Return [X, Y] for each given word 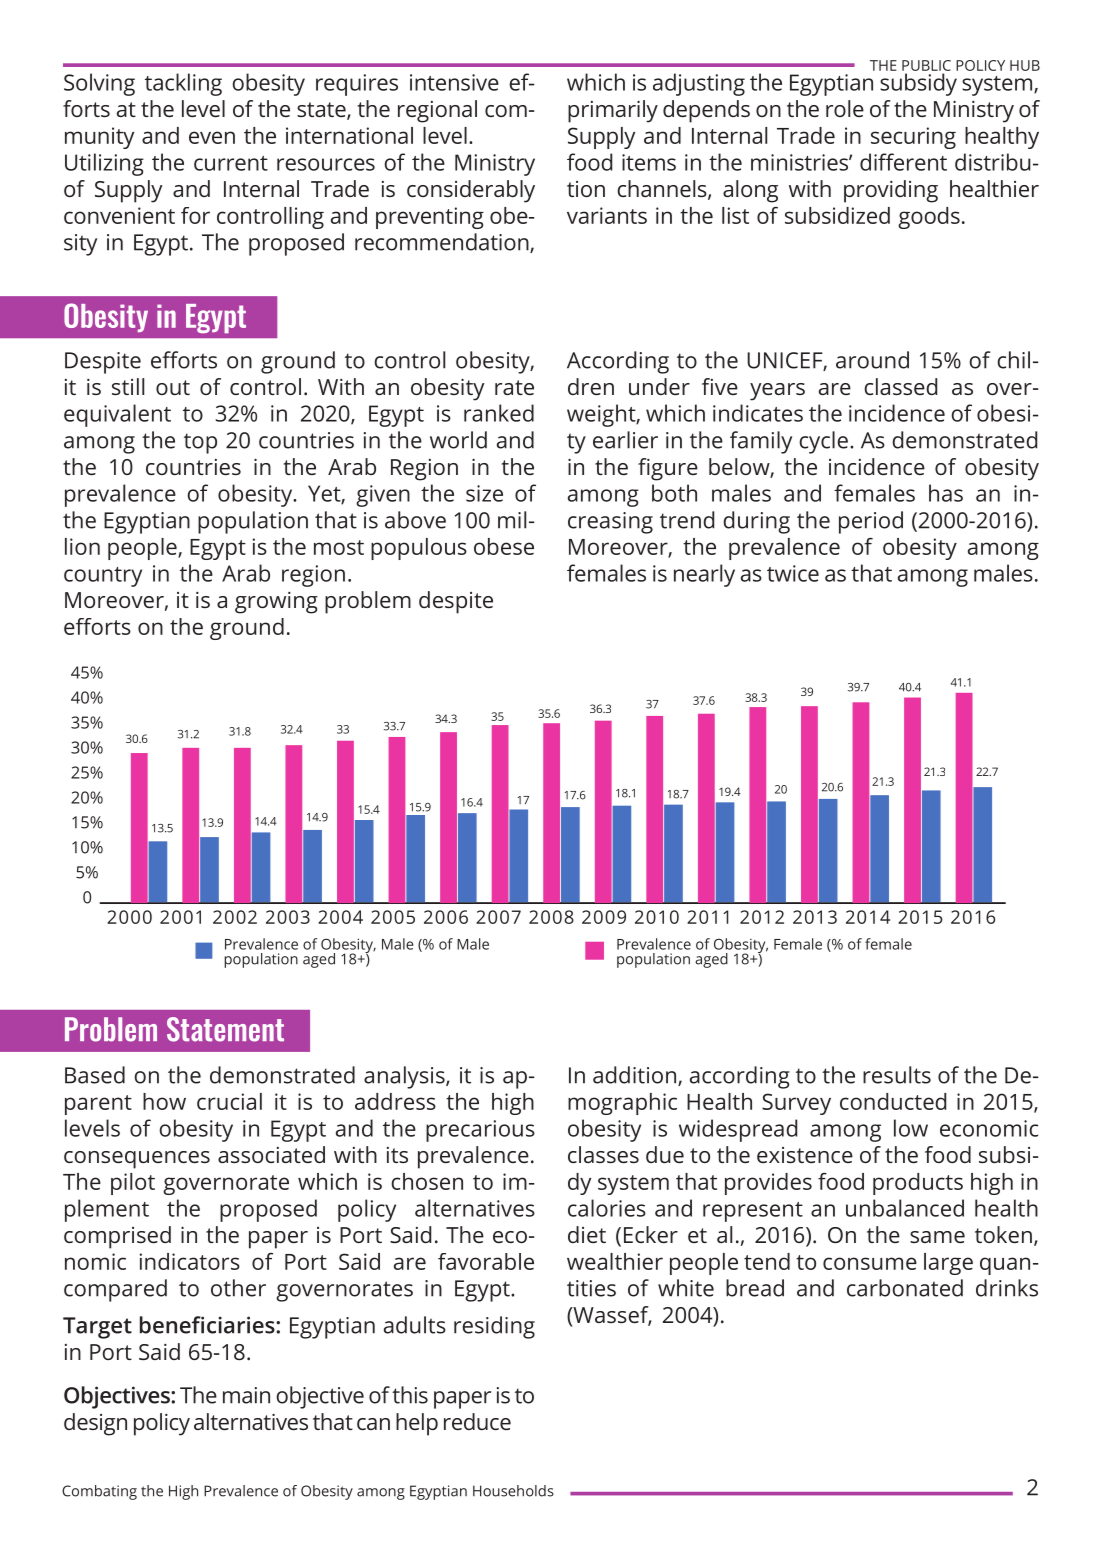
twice [793, 573]
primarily [613, 111]
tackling [183, 84]
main [246, 1395]
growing [276, 602]
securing [913, 138]
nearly [704, 575]
